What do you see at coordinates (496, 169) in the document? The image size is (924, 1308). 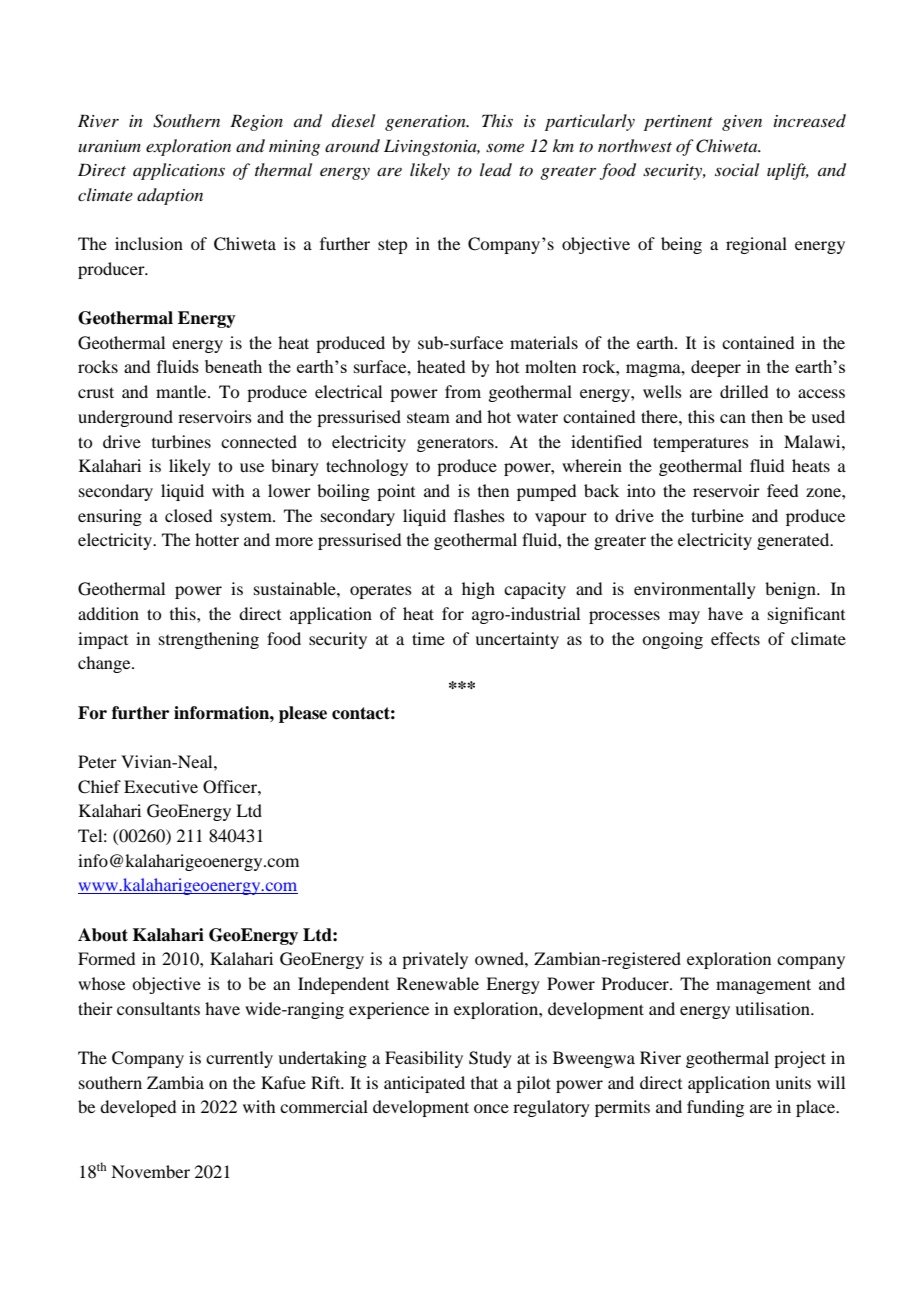 I see `lead` at bounding box center [496, 169].
